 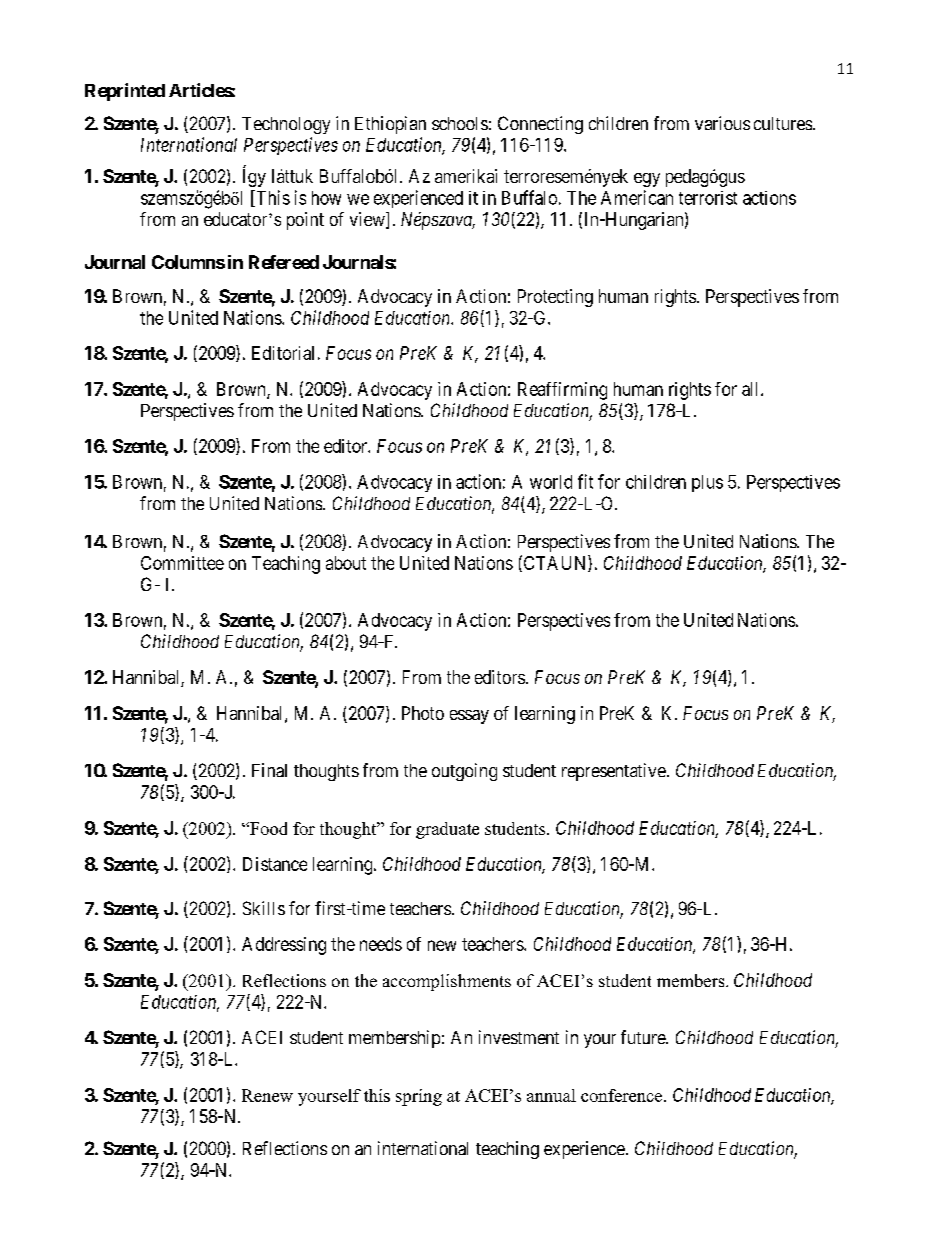 I want to click on Technology, so click(x=286, y=125).
